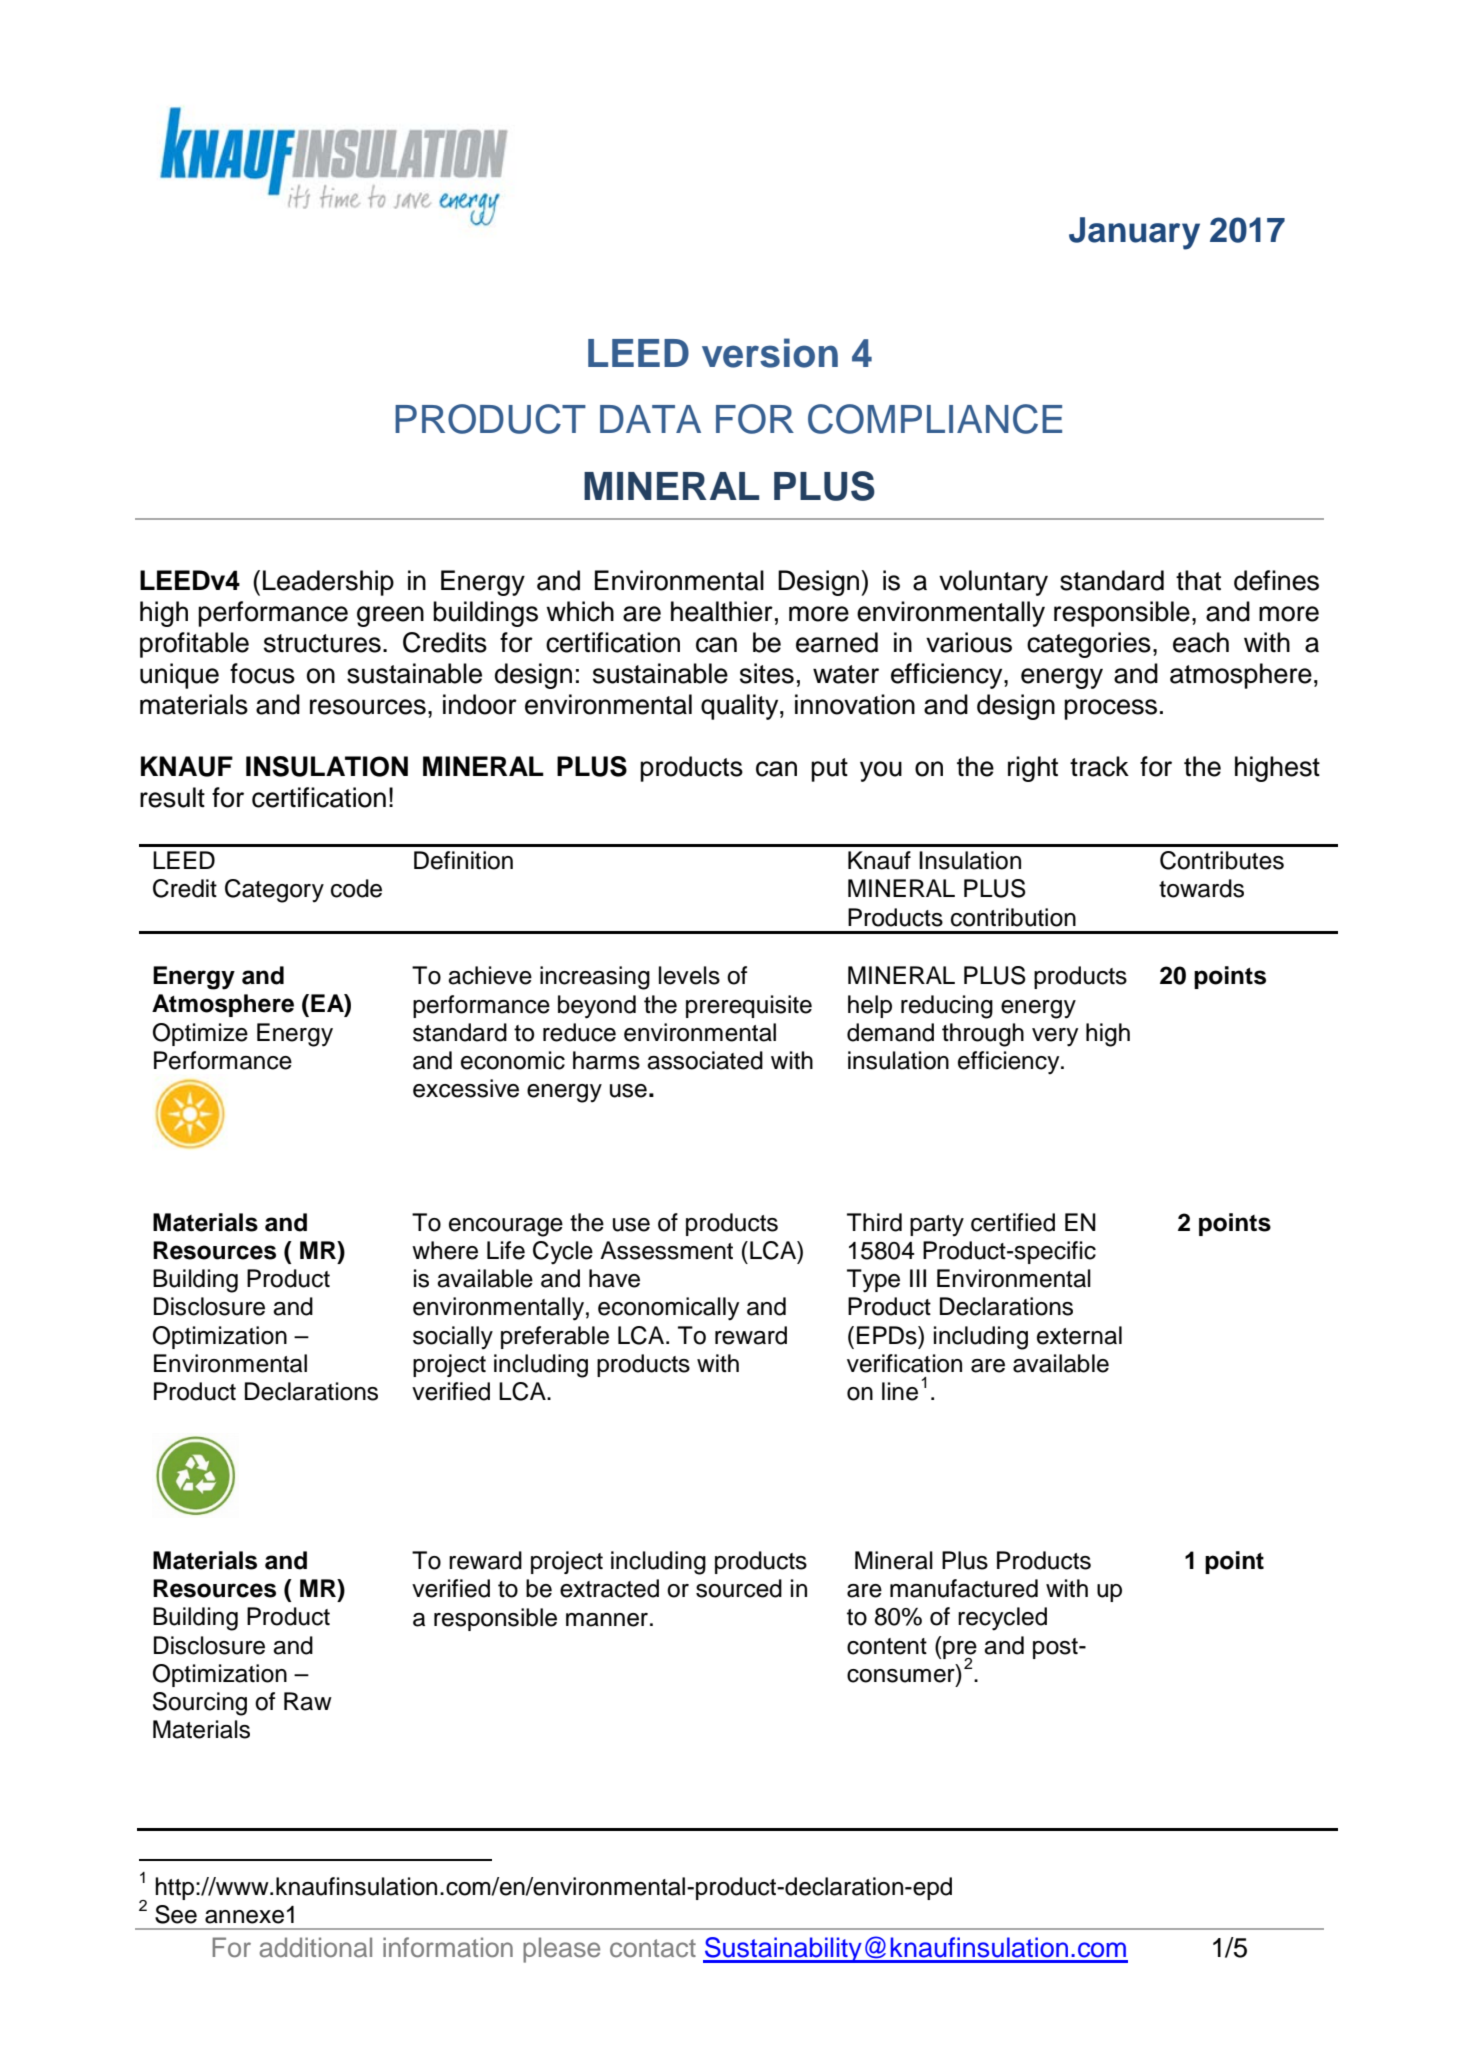 Image resolution: width=1459 pixels, height=2064 pixels. Describe the element at coordinates (653, 1948) in the screenshot. I see `contact` at that location.
